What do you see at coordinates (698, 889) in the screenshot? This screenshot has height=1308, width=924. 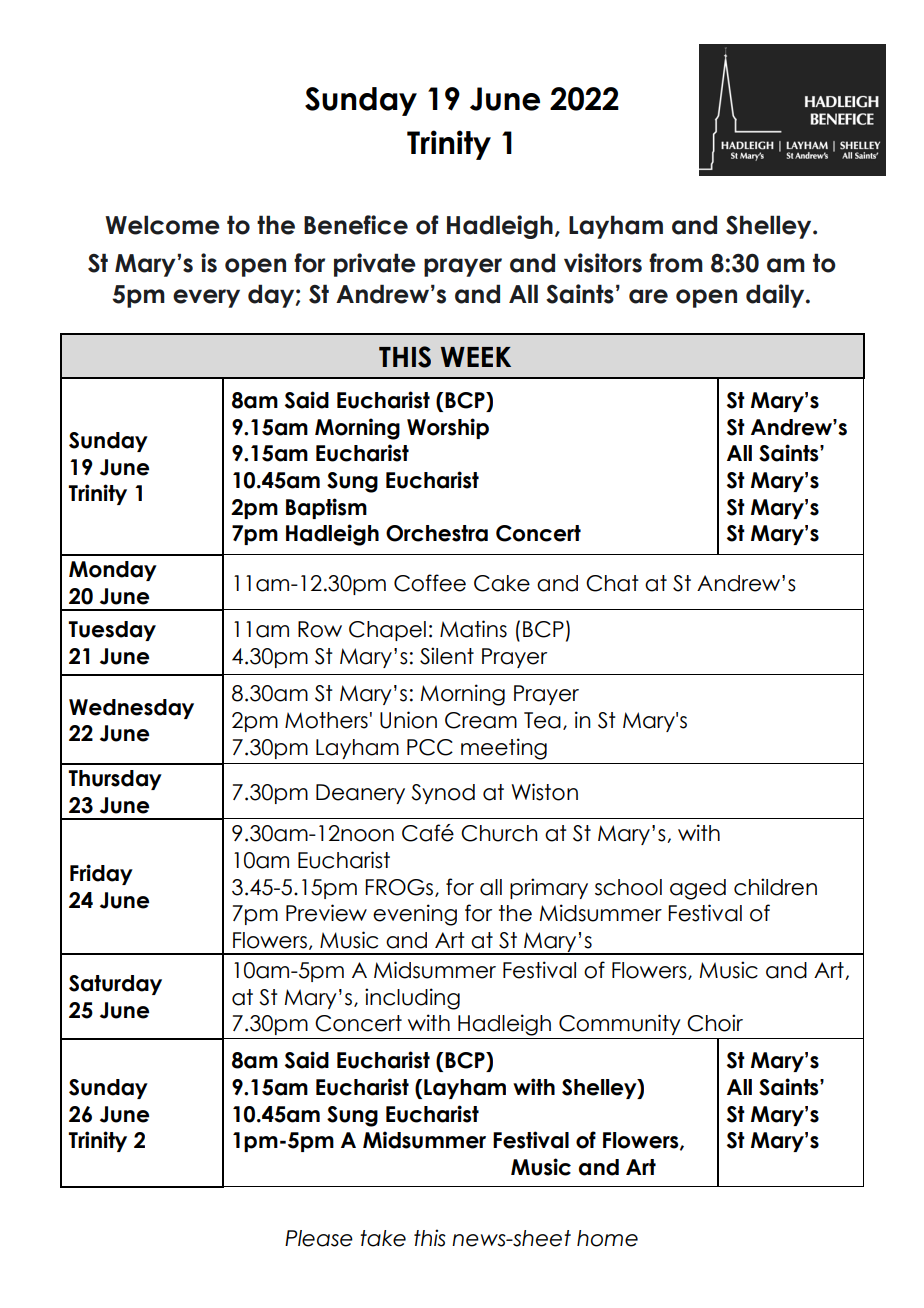 I see `aged` at bounding box center [698, 889].
